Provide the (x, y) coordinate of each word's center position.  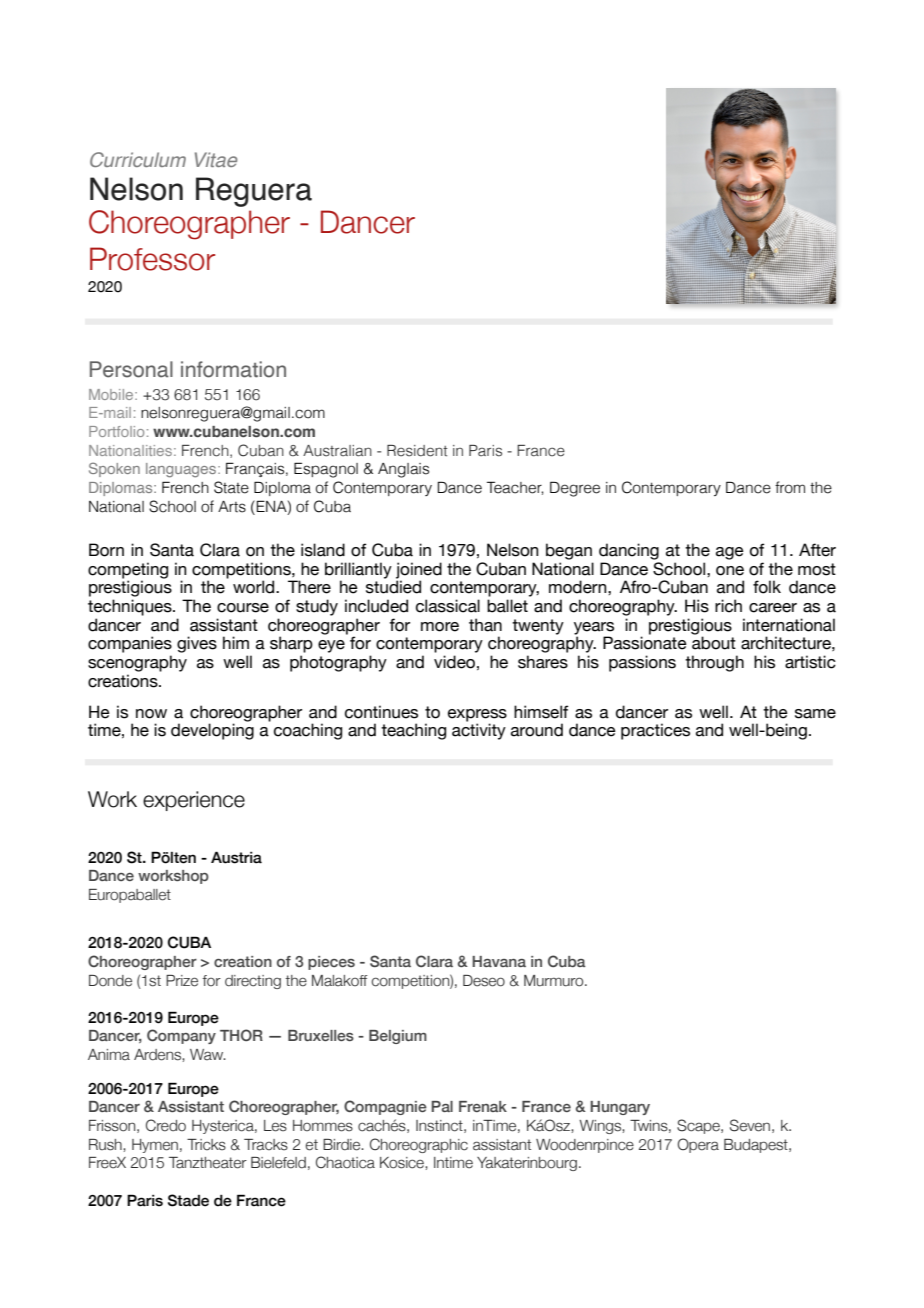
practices (655, 731)
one (730, 571)
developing (212, 731)
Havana (499, 961)
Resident (417, 451)
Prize (182, 981)
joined (419, 571)
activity (479, 731)
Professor (152, 259)
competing (128, 571)
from (790, 487)
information (233, 369)
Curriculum (138, 159)
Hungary (620, 1108)
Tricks (206, 1145)
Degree (575, 489)
